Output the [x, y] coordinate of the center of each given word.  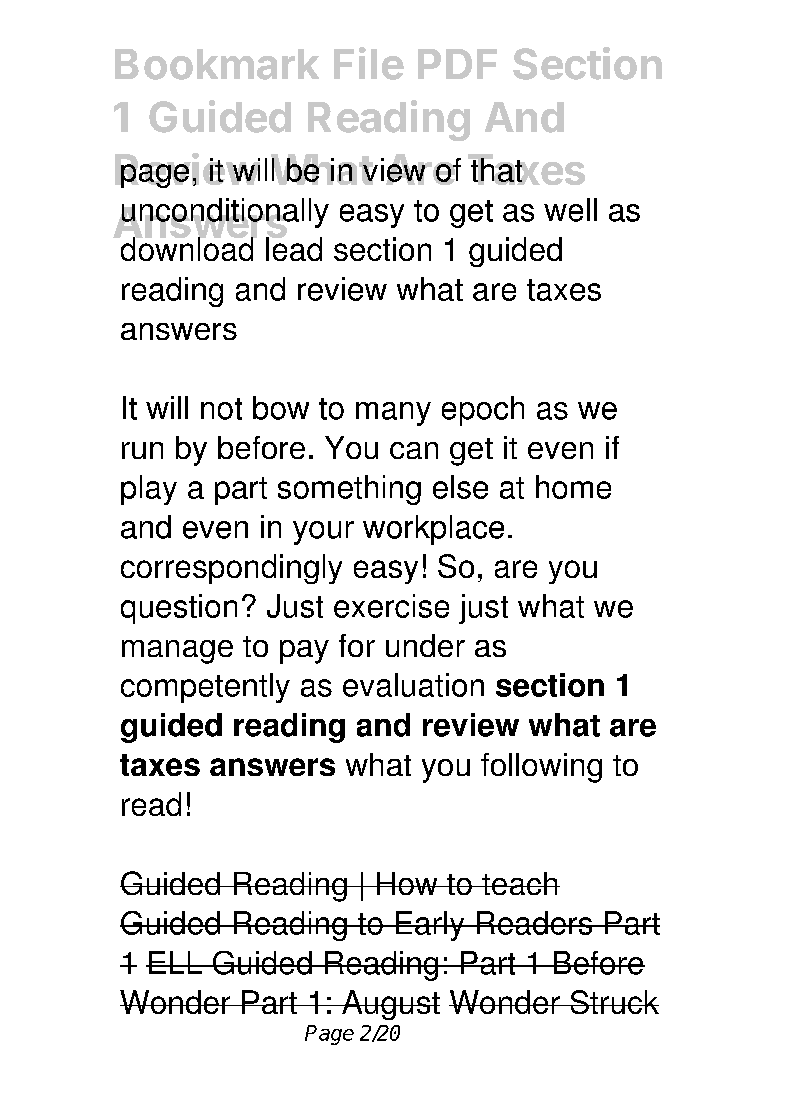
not [221, 409]
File [369, 63]
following [541, 768]
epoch [483, 411]
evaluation [413, 685]
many [393, 414]
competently [205, 688]
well [570, 210]
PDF [457, 64]
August [390, 1005]
